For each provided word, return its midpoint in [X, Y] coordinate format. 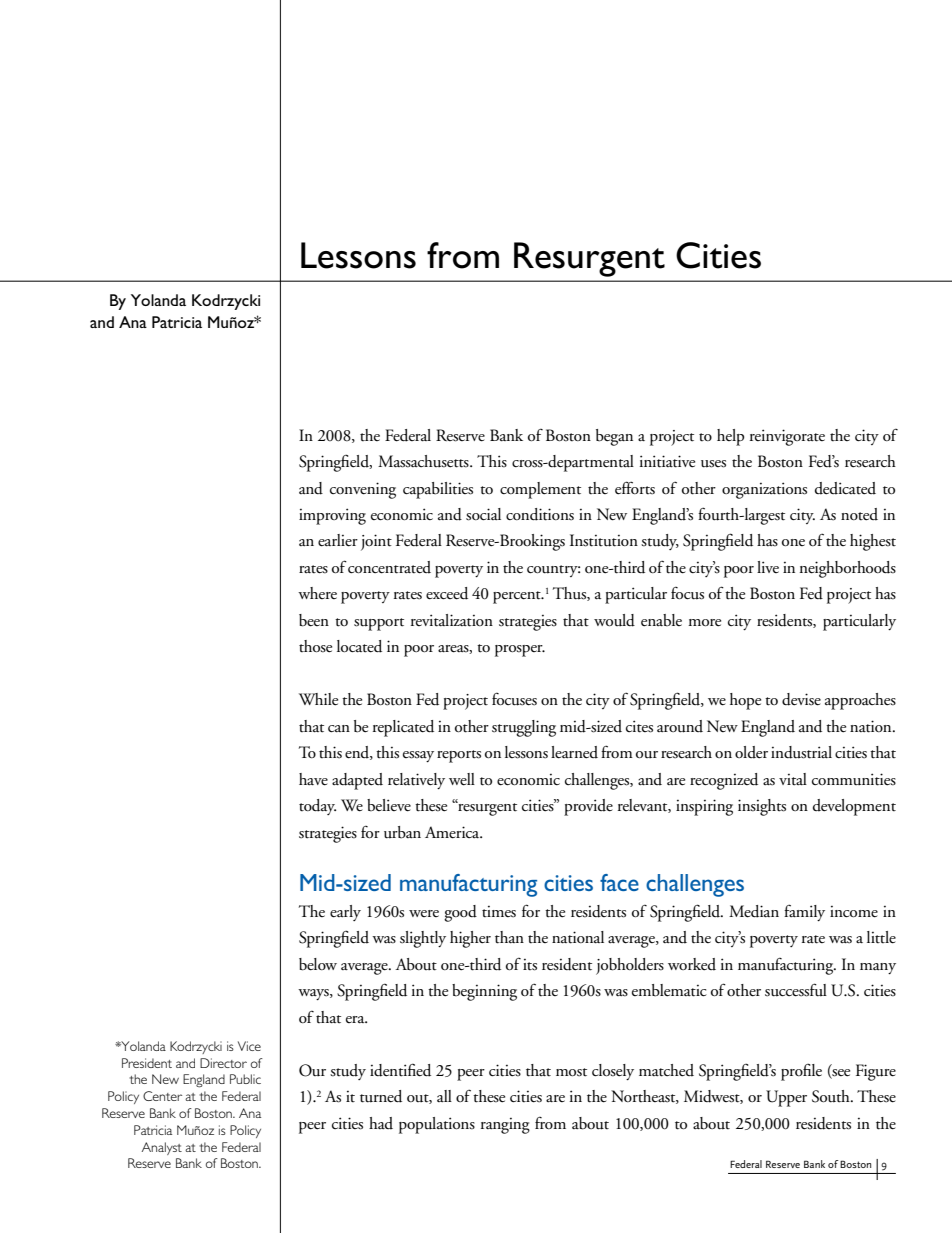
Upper [786, 1098]
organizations [764, 490]
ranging [505, 1126]
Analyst [162, 1148]
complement [540, 490]
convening [363, 490]
